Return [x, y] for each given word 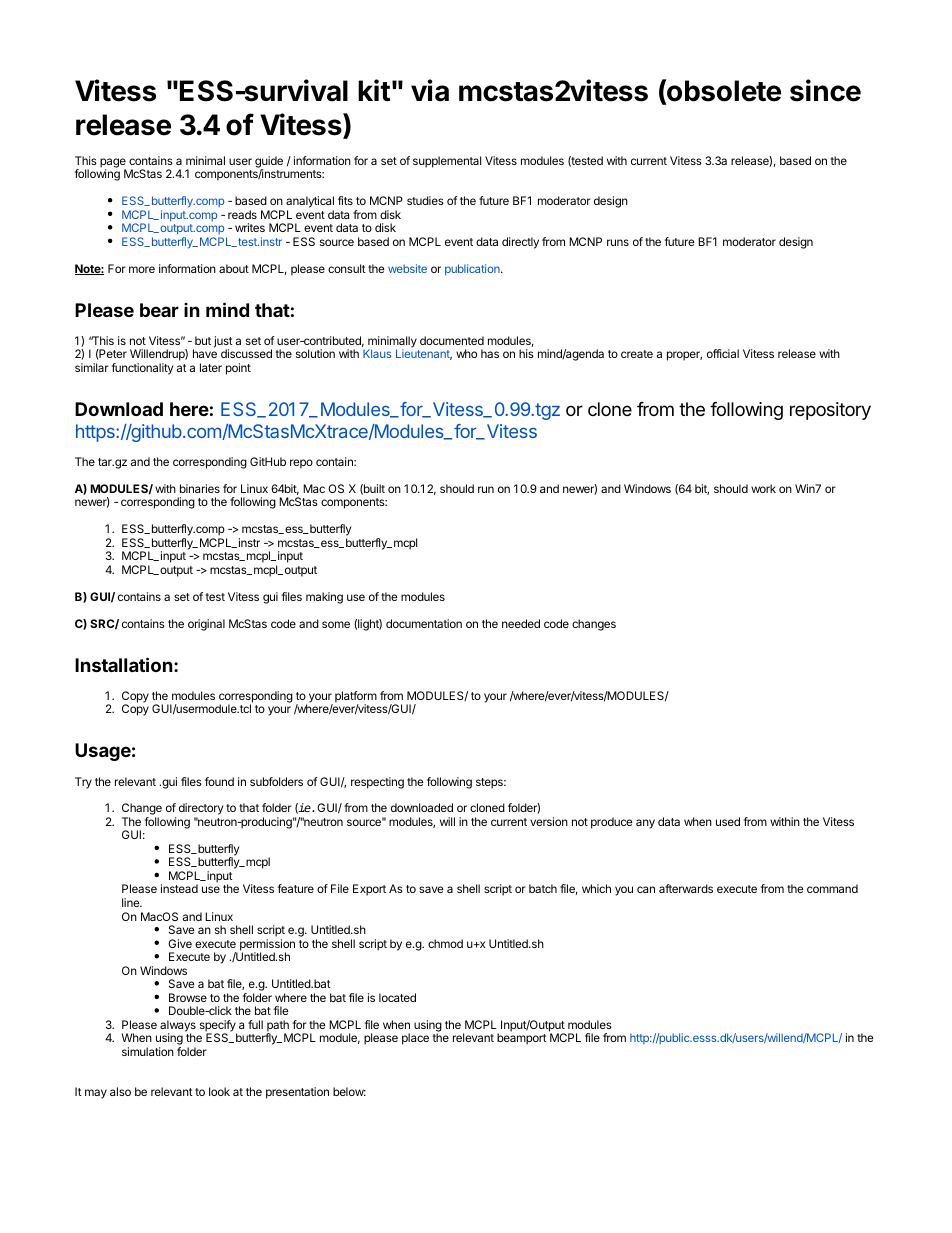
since [825, 90]
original [206, 625]
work [763, 488]
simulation [148, 1051]
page [113, 164]
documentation [424, 623]
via [430, 90]
